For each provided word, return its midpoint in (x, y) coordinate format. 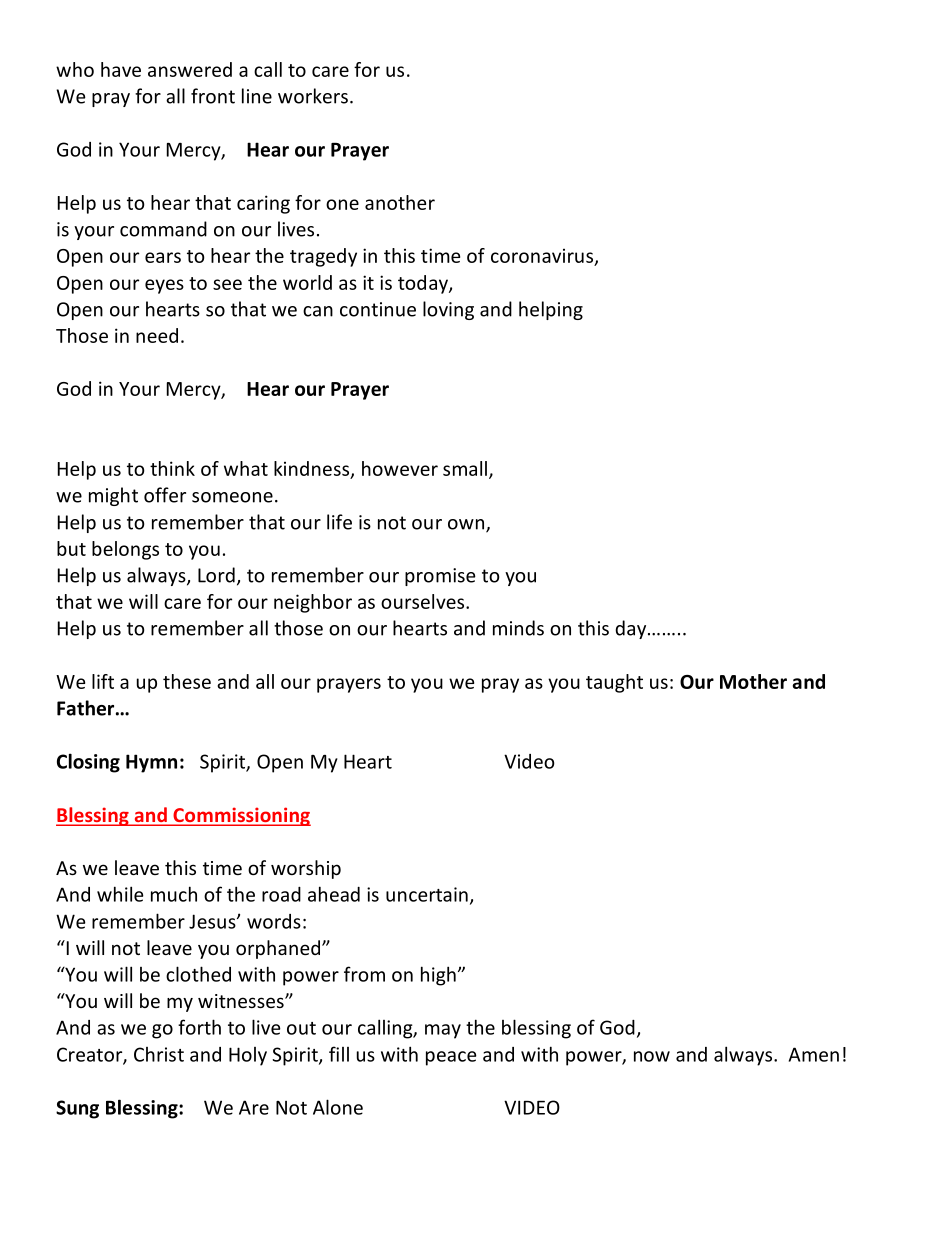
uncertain (427, 894)
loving (448, 310)
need (157, 335)
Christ (159, 1054)
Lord (216, 575)
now (652, 1056)
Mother (753, 681)
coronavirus (542, 256)
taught (614, 683)
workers (313, 96)
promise (440, 577)
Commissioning (241, 816)
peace (451, 1058)
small (465, 468)
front (213, 96)
